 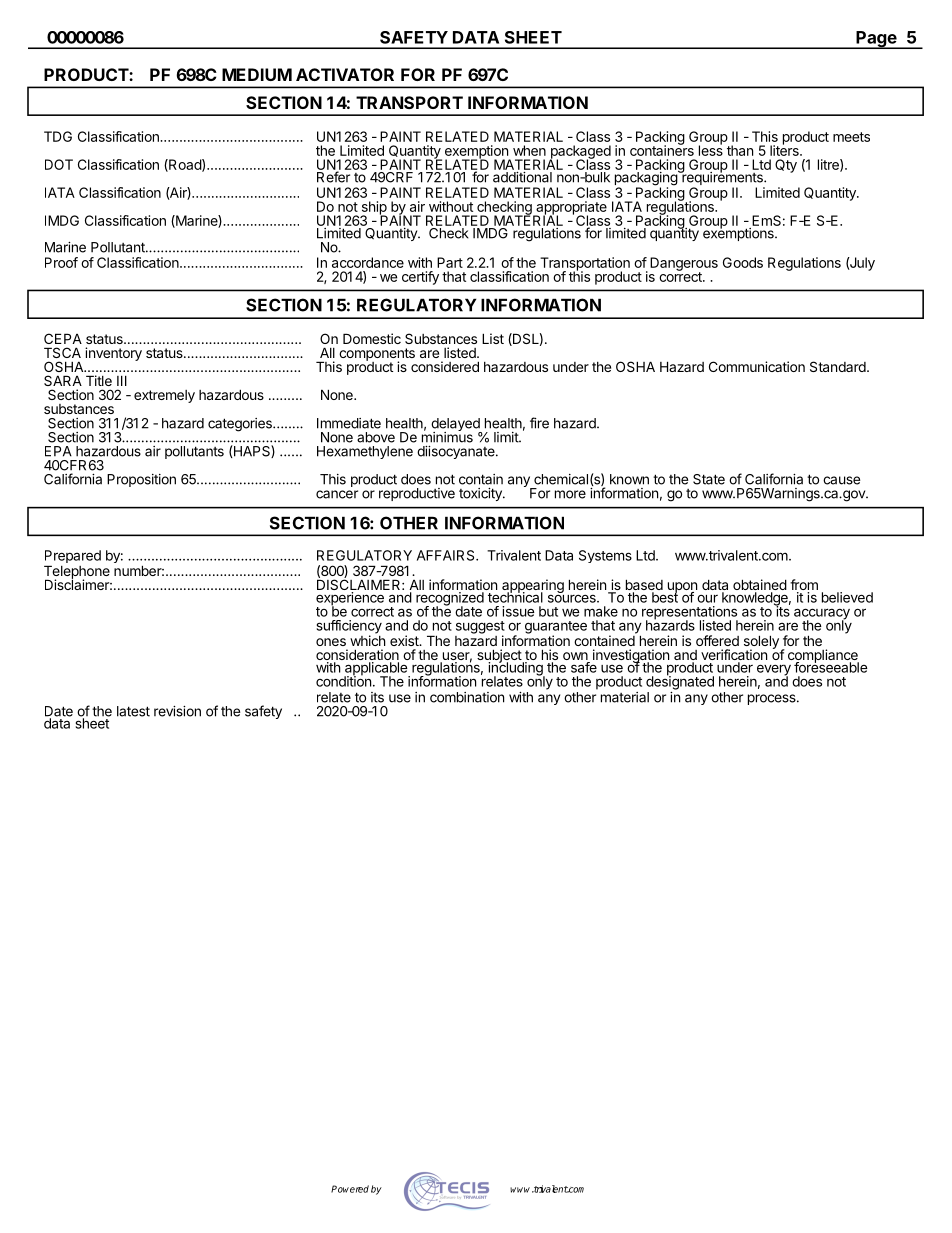 What do you see at coordinates (445, 366) in the screenshot?
I see `considered` at bounding box center [445, 366].
